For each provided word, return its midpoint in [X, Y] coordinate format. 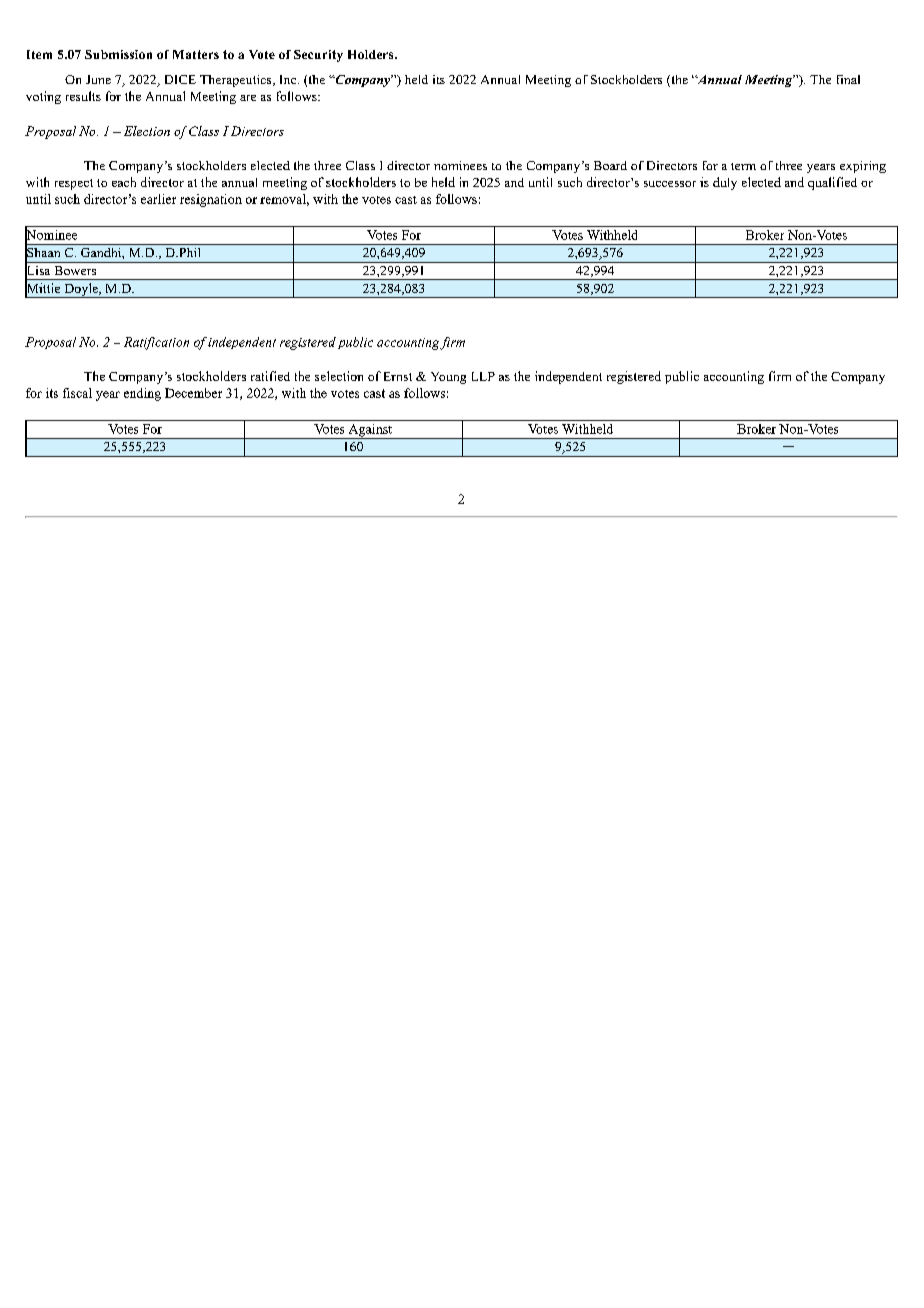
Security [318, 56]
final [848, 79]
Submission [118, 54]
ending [142, 394]
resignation [211, 200]
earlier [158, 199]
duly [725, 183]
